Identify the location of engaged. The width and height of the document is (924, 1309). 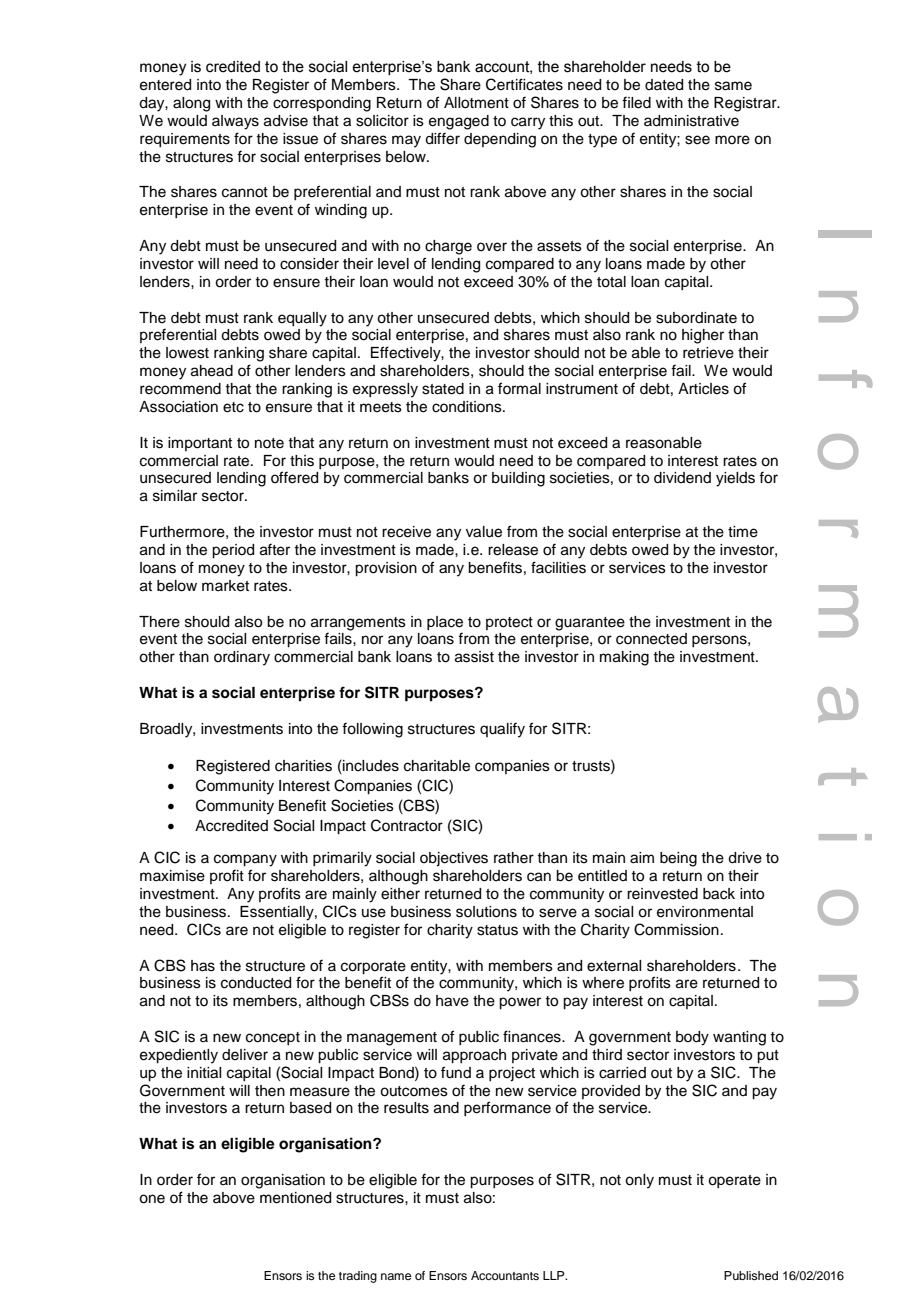
(459, 122).
